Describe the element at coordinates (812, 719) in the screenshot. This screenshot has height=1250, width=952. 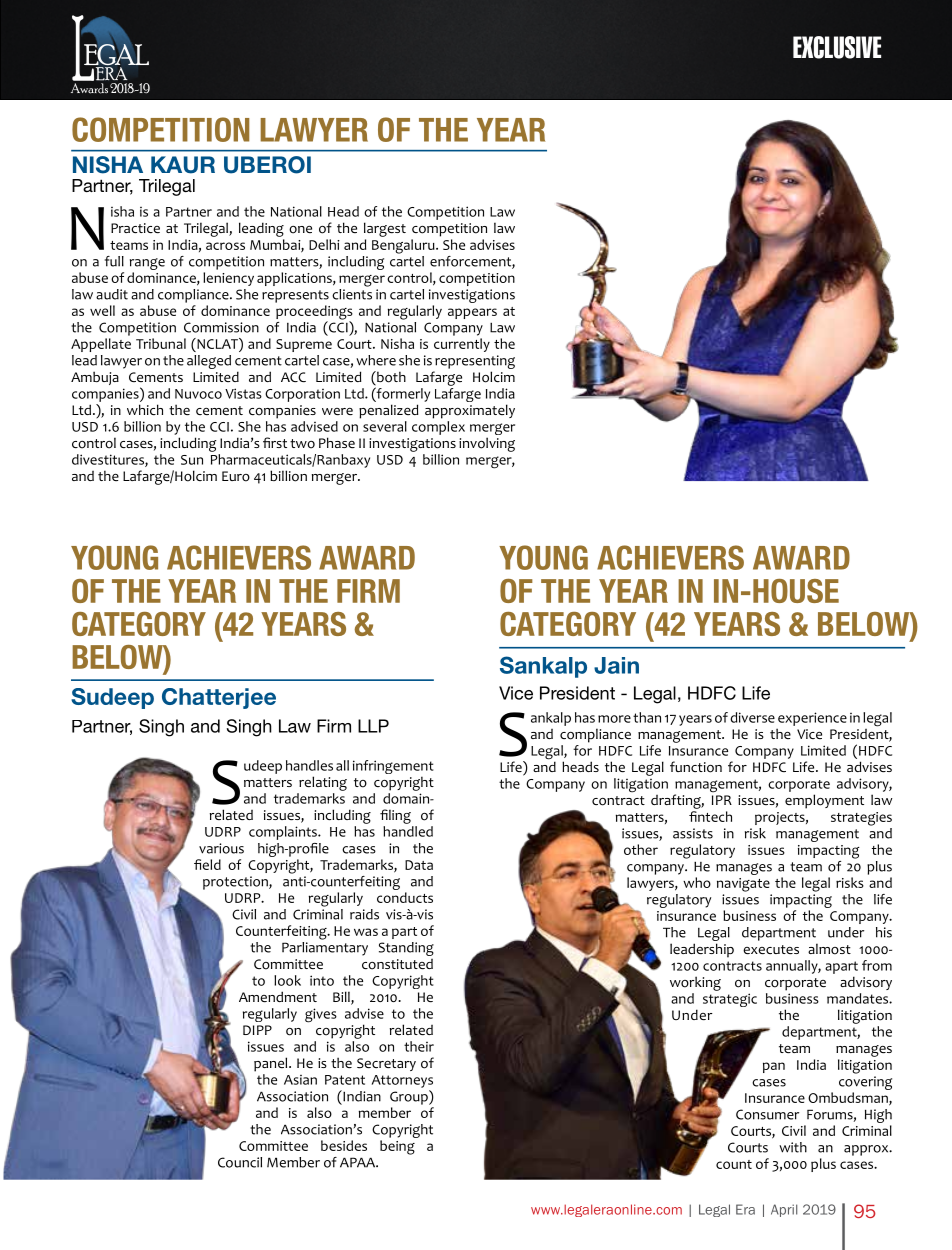
I see `experience` at that location.
